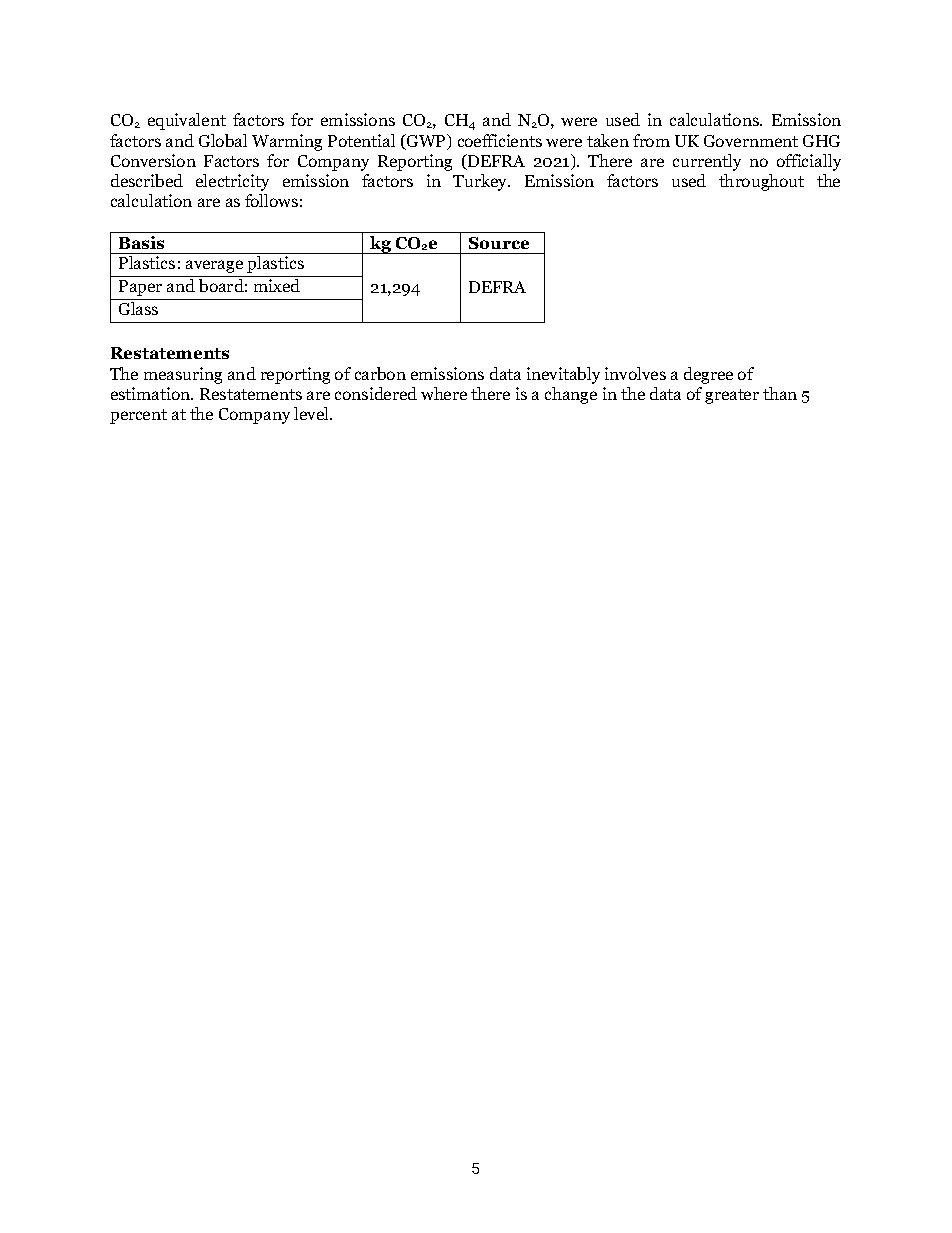 The width and height of the screenshot is (952, 1233). What do you see at coordinates (138, 416) in the screenshot?
I see `percent` at bounding box center [138, 416].
